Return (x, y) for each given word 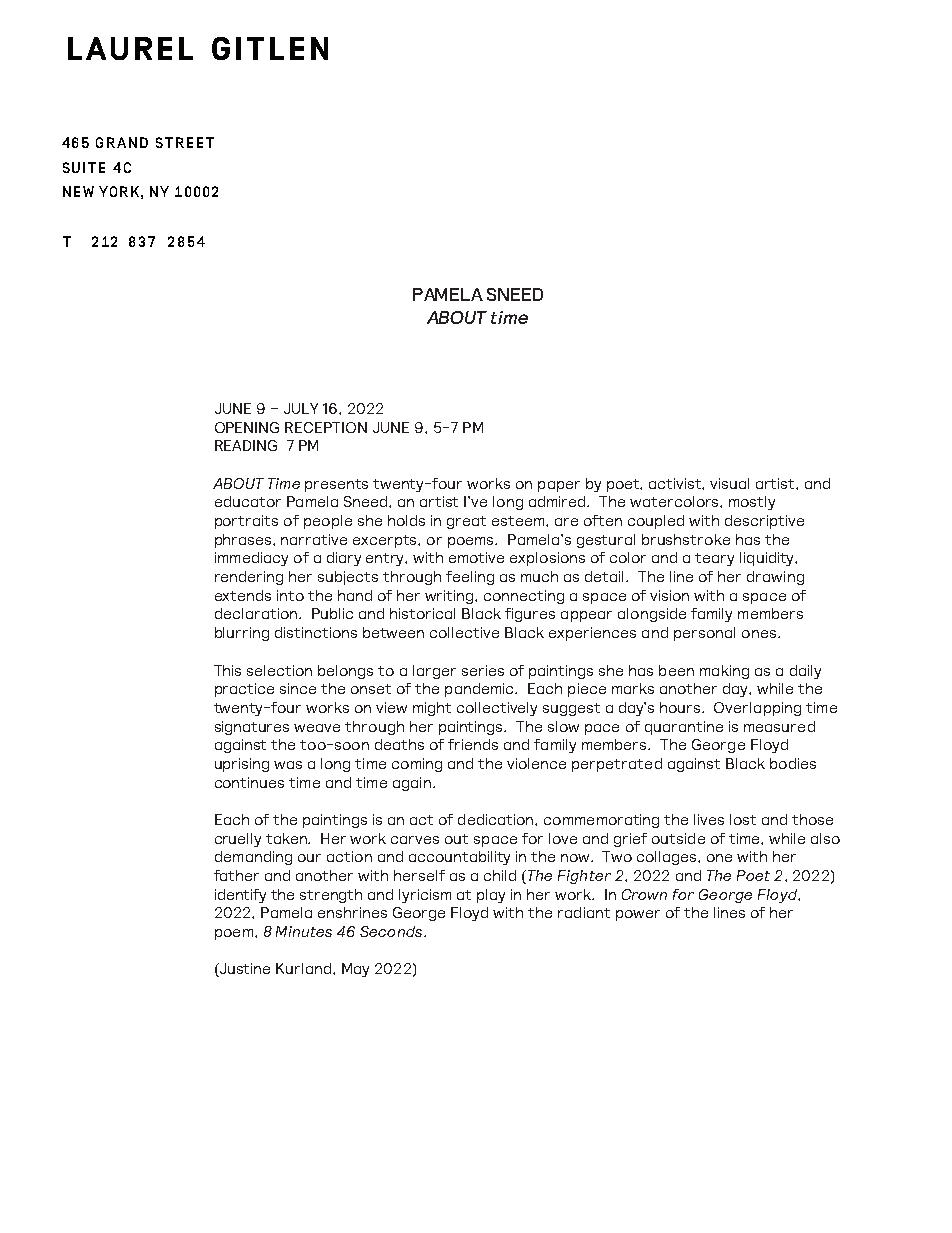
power (638, 915)
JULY (301, 408)
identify (240, 896)
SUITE (84, 167)
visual (729, 483)
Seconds (392, 931)
